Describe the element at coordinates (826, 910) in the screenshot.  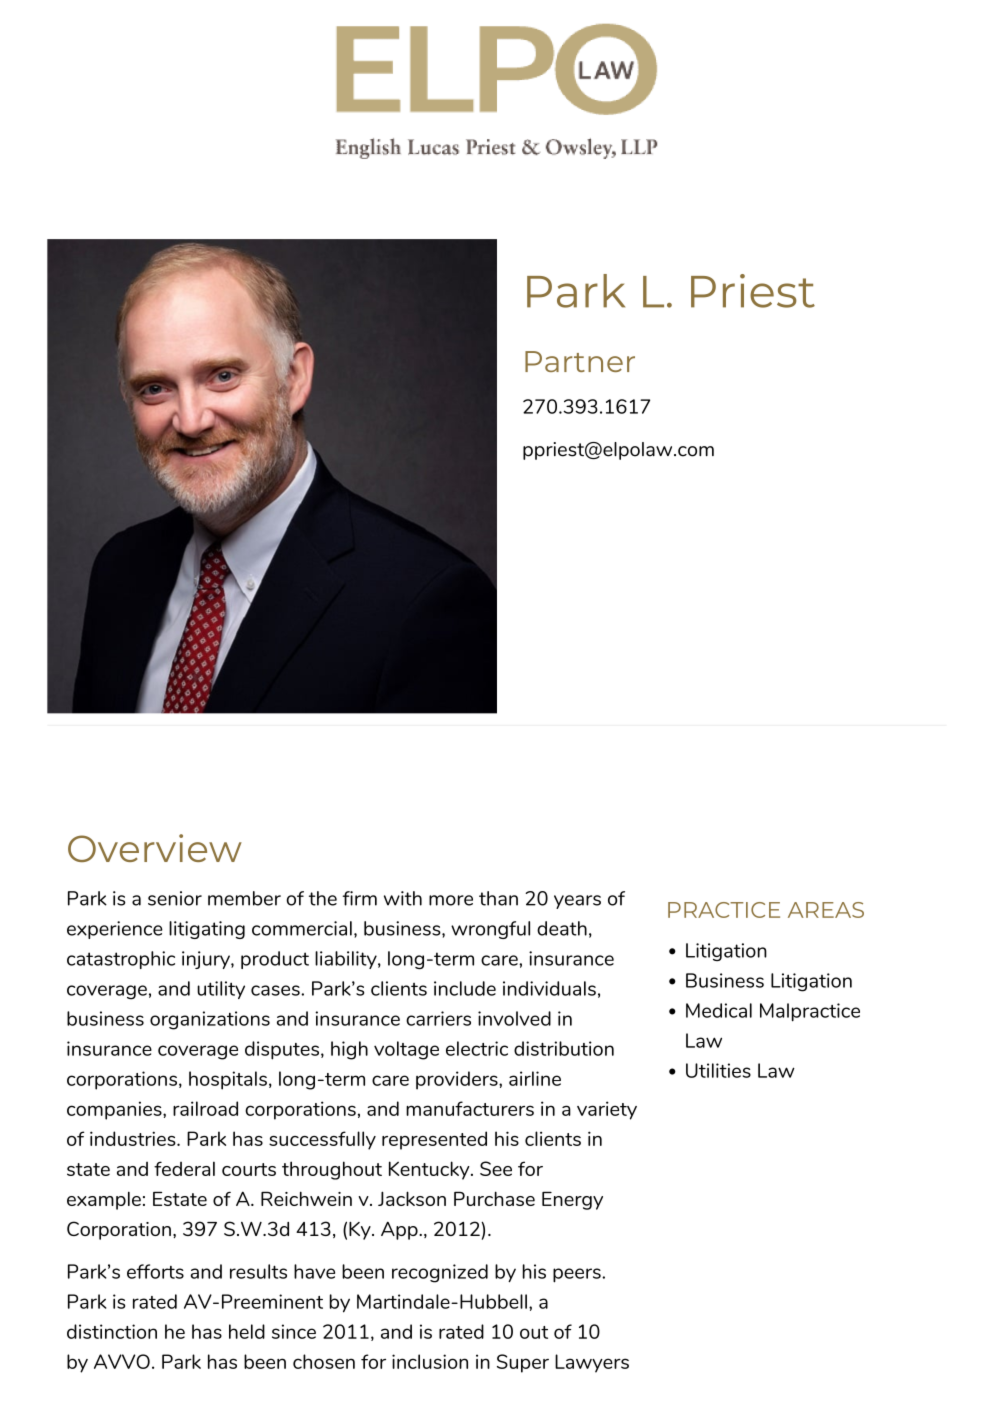
I see `AREAS` at that location.
